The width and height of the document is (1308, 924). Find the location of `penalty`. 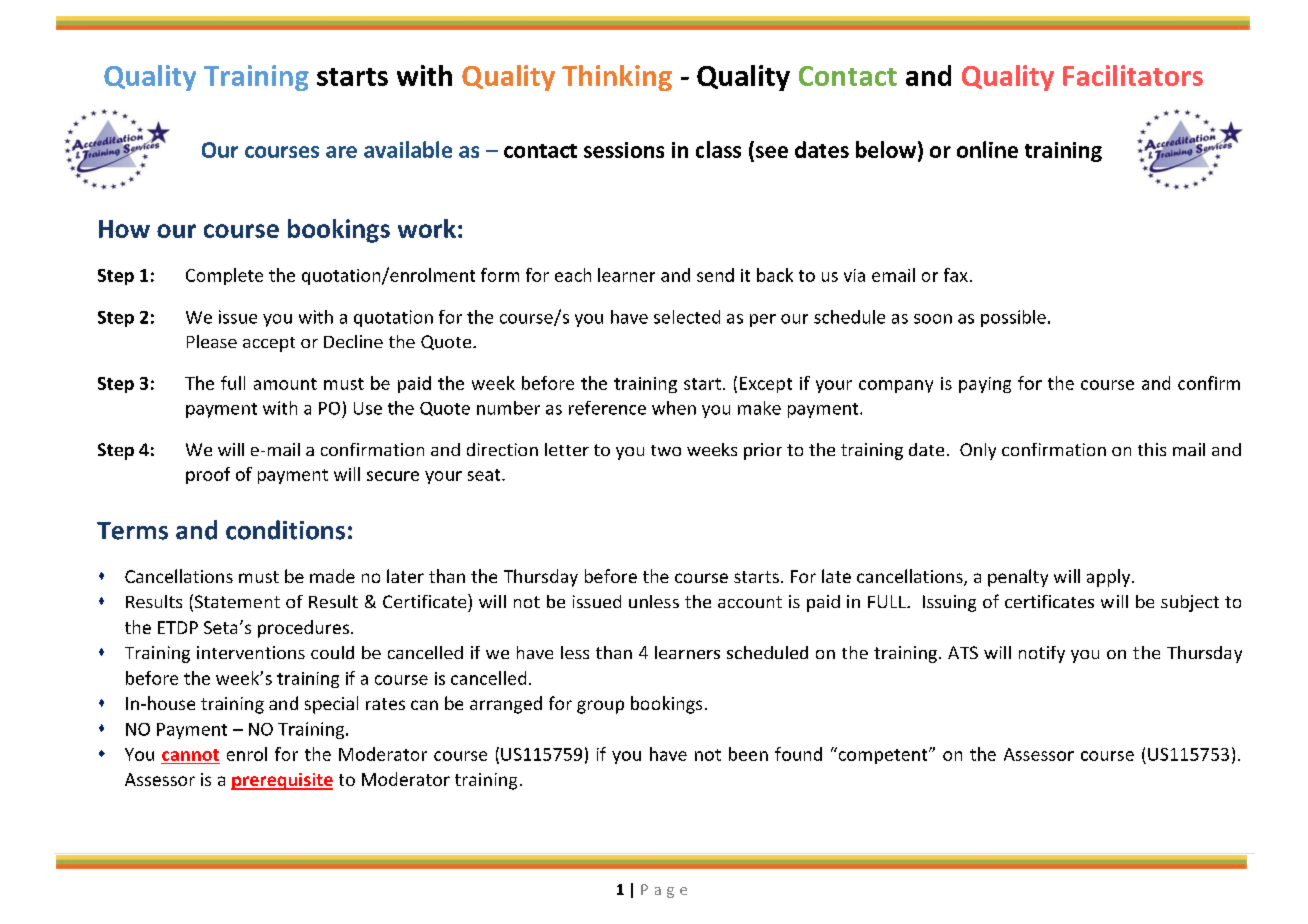

penalty is located at coordinates (1018, 578).
